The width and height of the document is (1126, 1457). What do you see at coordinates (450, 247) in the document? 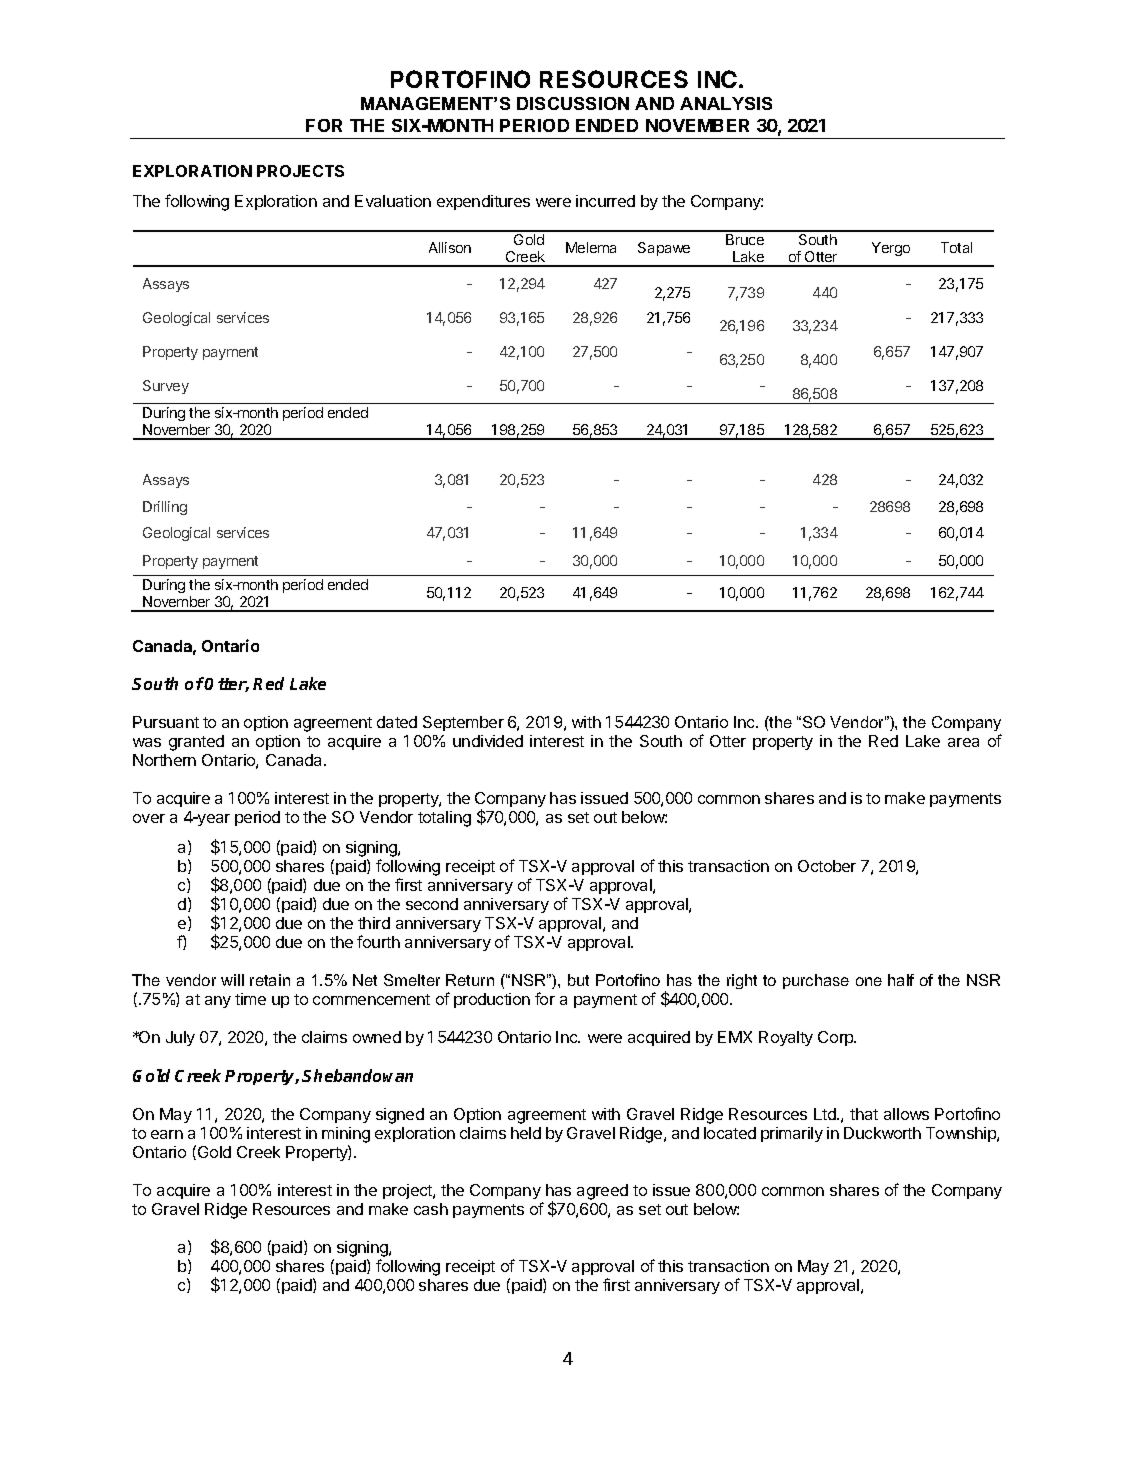
I see `Allison` at bounding box center [450, 247].
